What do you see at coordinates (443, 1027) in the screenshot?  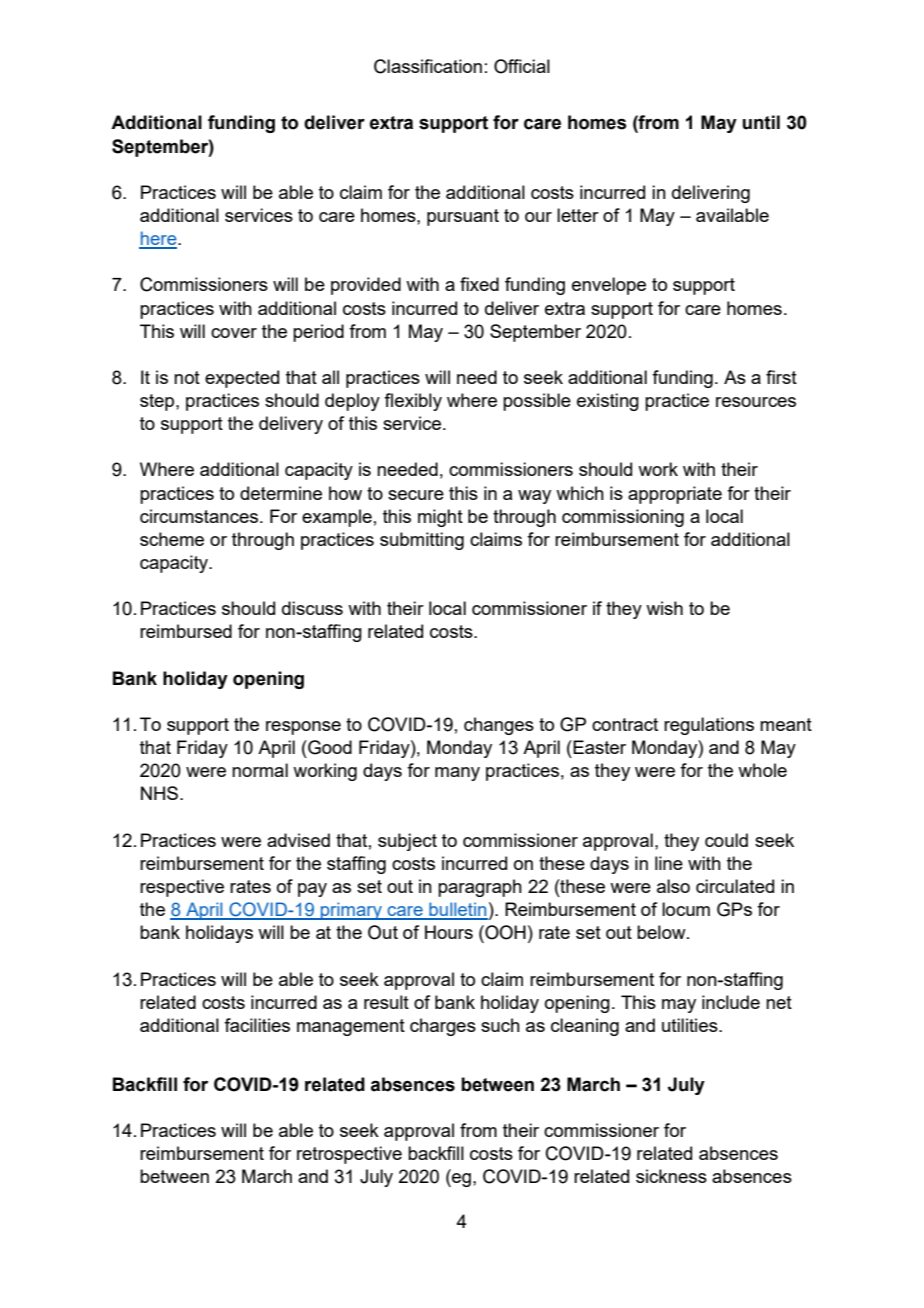 I see `charges` at bounding box center [443, 1027].
